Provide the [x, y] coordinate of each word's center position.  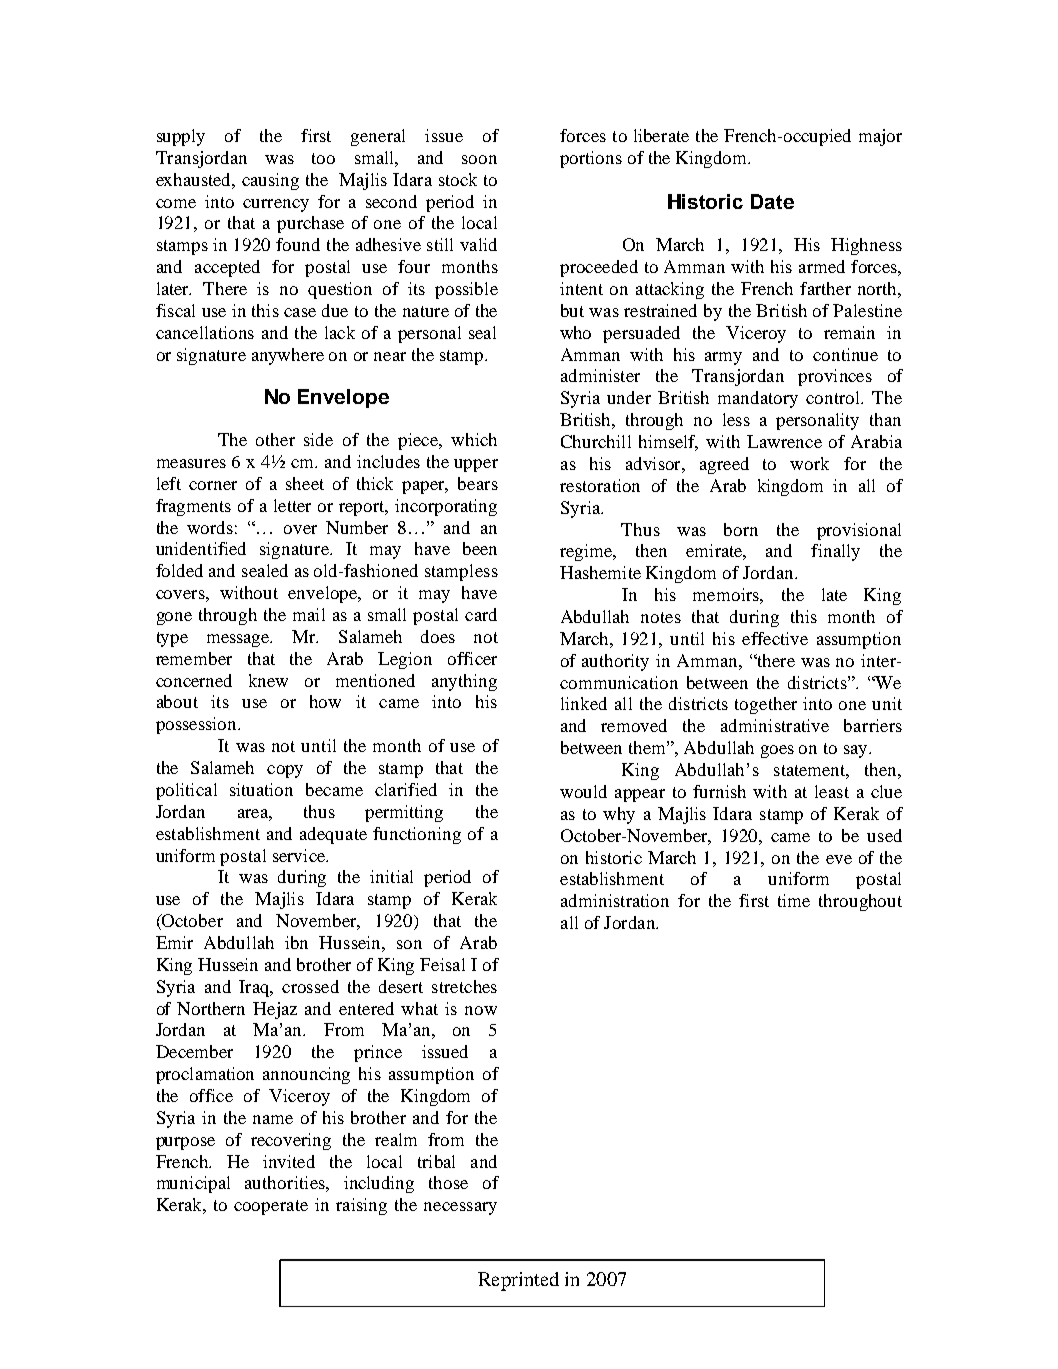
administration [615, 900]
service [300, 855]
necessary [460, 1208]
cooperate [271, 1207]
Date [772, 201]
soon [479, 159]
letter [292, 505]
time [794, 900]
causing [270, 181]
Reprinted [518, 1281]
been [480, 548]
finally [835, 552]
